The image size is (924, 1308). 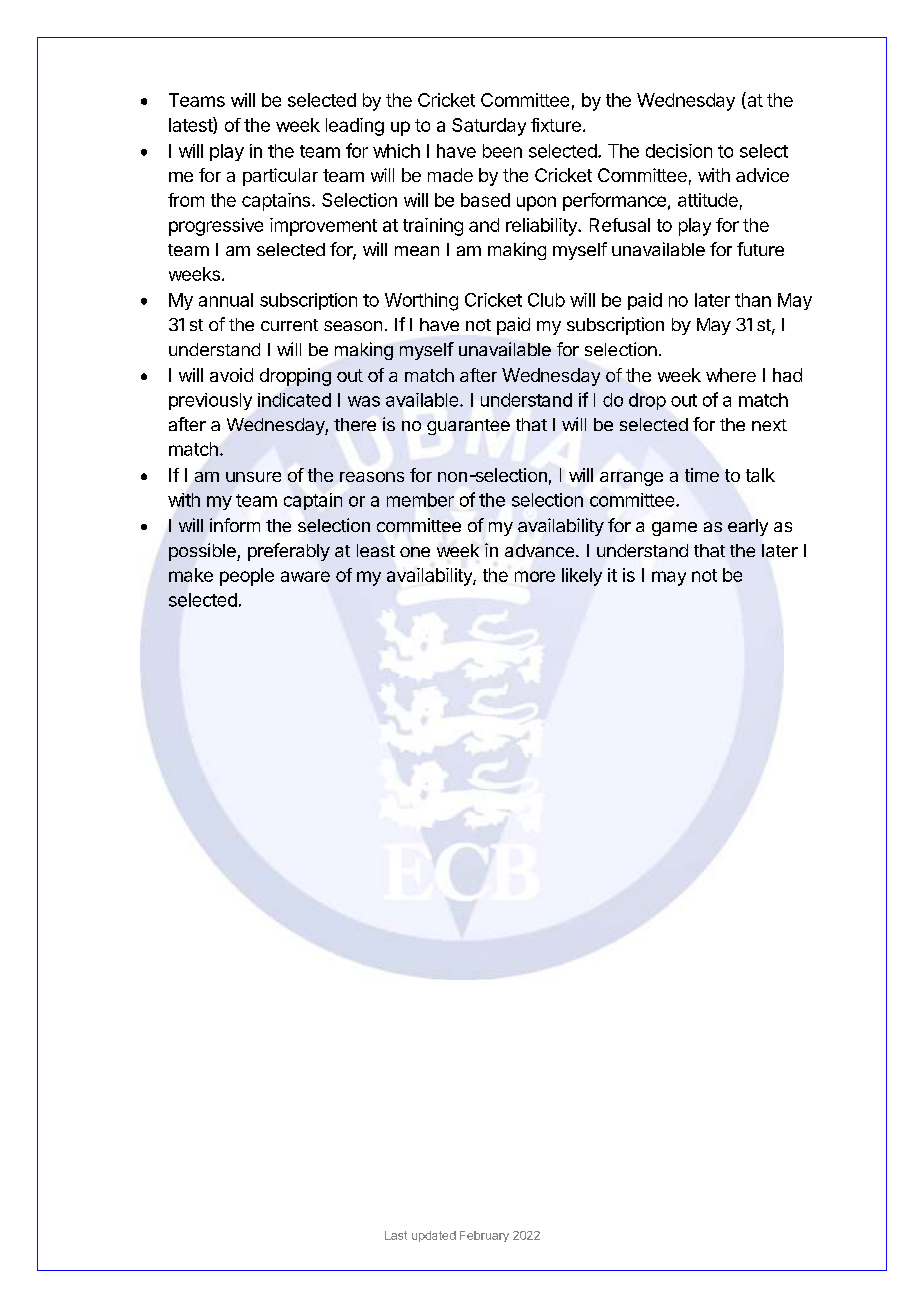 I want to click on more, so click(x=535, y=576).
